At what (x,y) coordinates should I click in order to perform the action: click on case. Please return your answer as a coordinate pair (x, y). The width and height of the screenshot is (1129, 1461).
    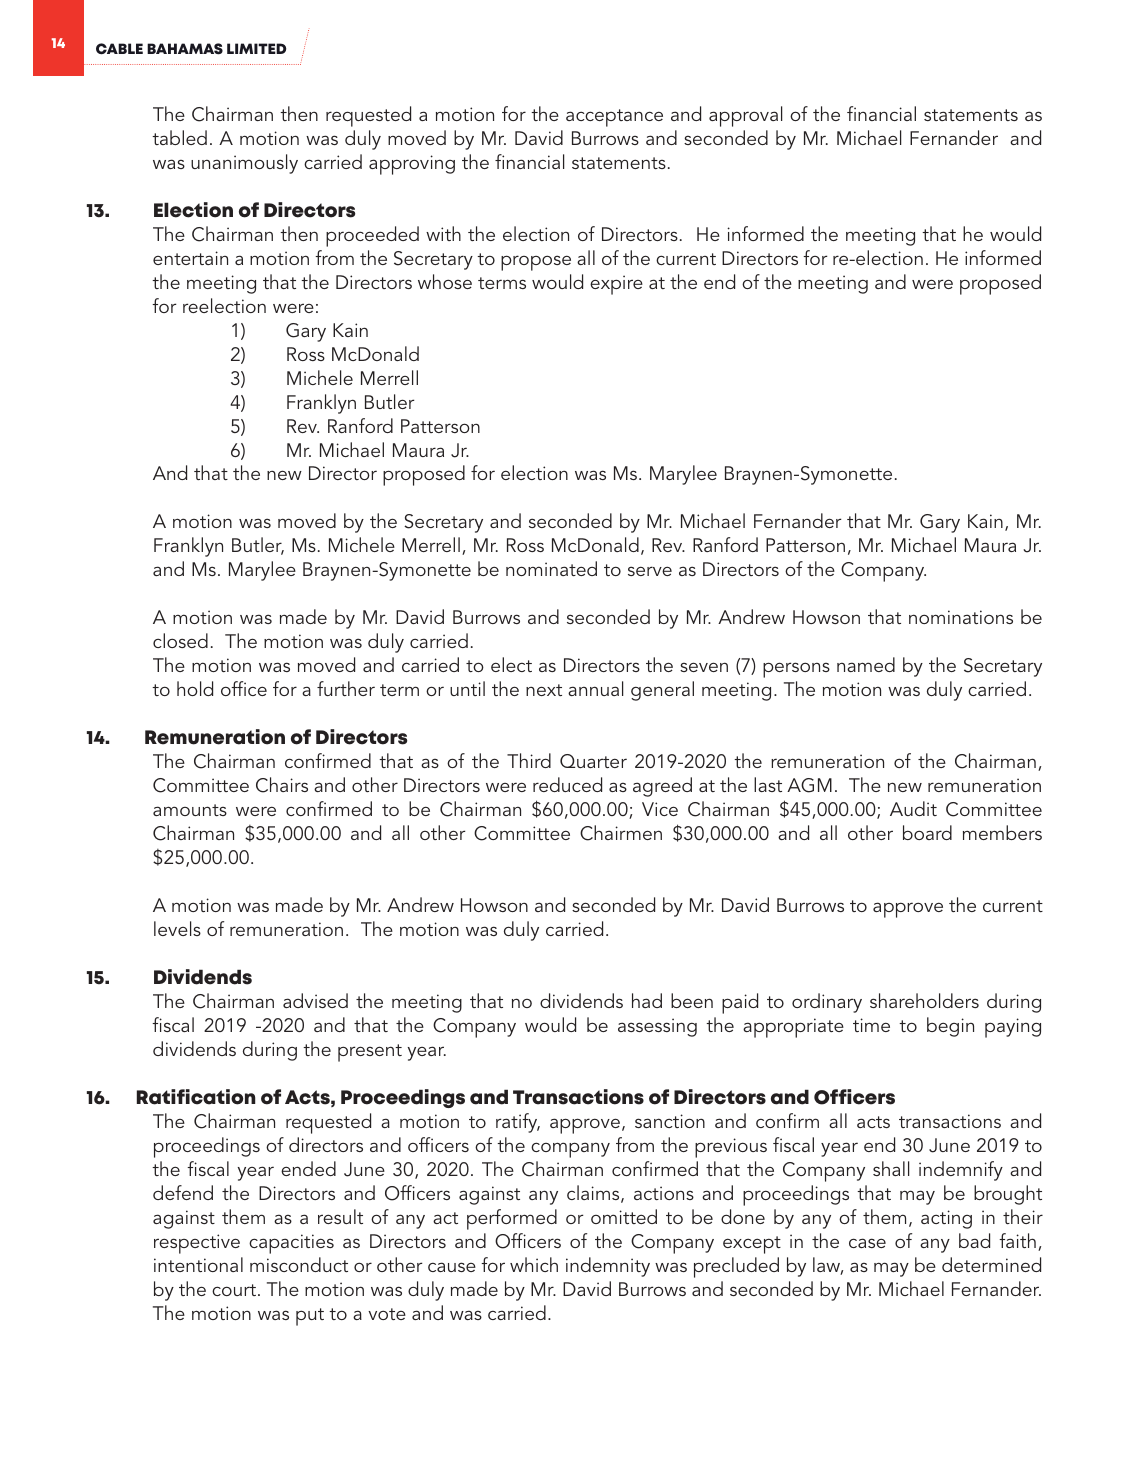
    Looking at the image, I should click on (867, 1243).
